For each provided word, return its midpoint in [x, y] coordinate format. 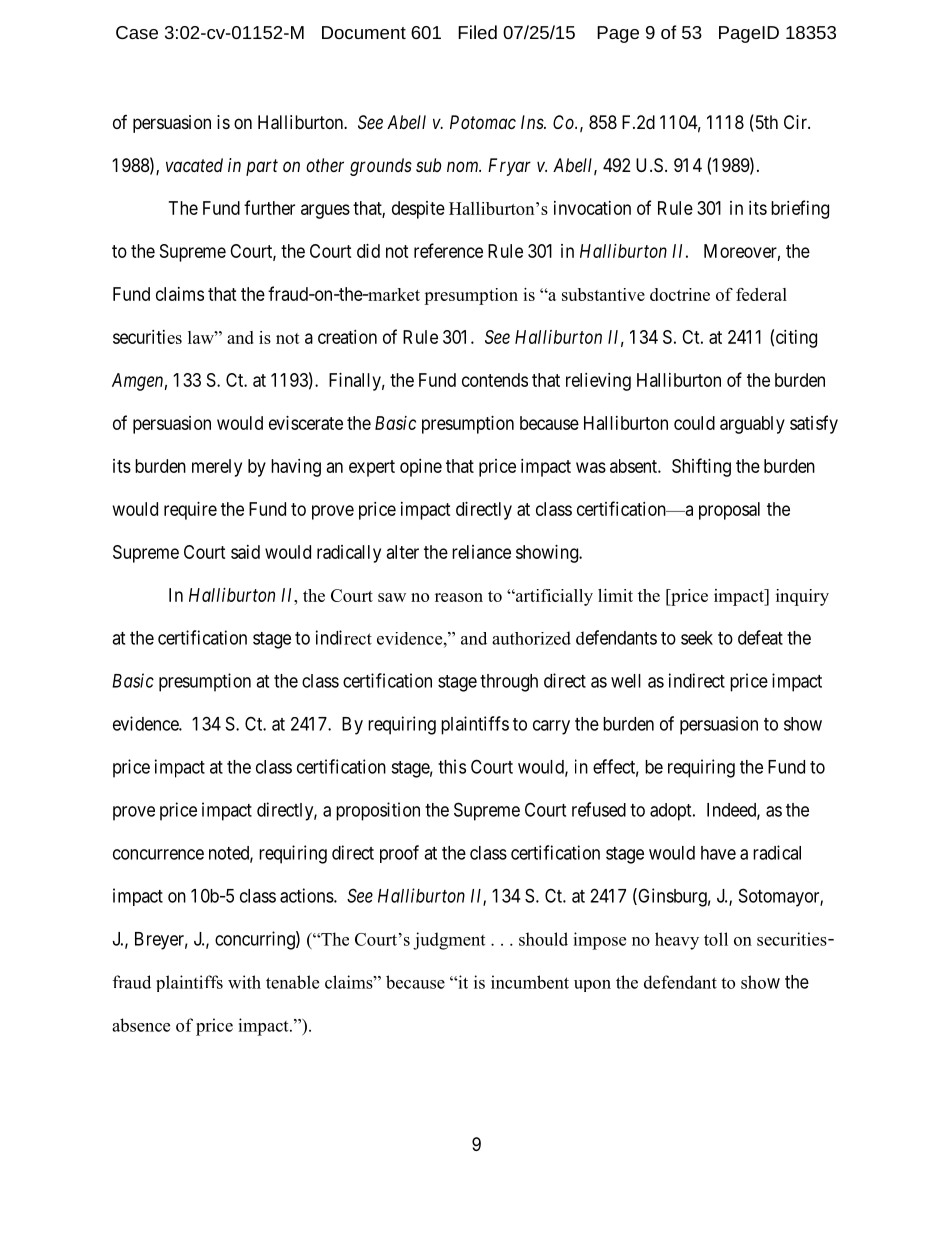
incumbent [530, 982]
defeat [760, 637]
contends [495, 380]
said [245, 552]
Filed [477, 32]
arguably [752, 425]
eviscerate [306, 423]
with [244, 982]
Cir [796, 122]
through [509, 683]
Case [137, 32]
